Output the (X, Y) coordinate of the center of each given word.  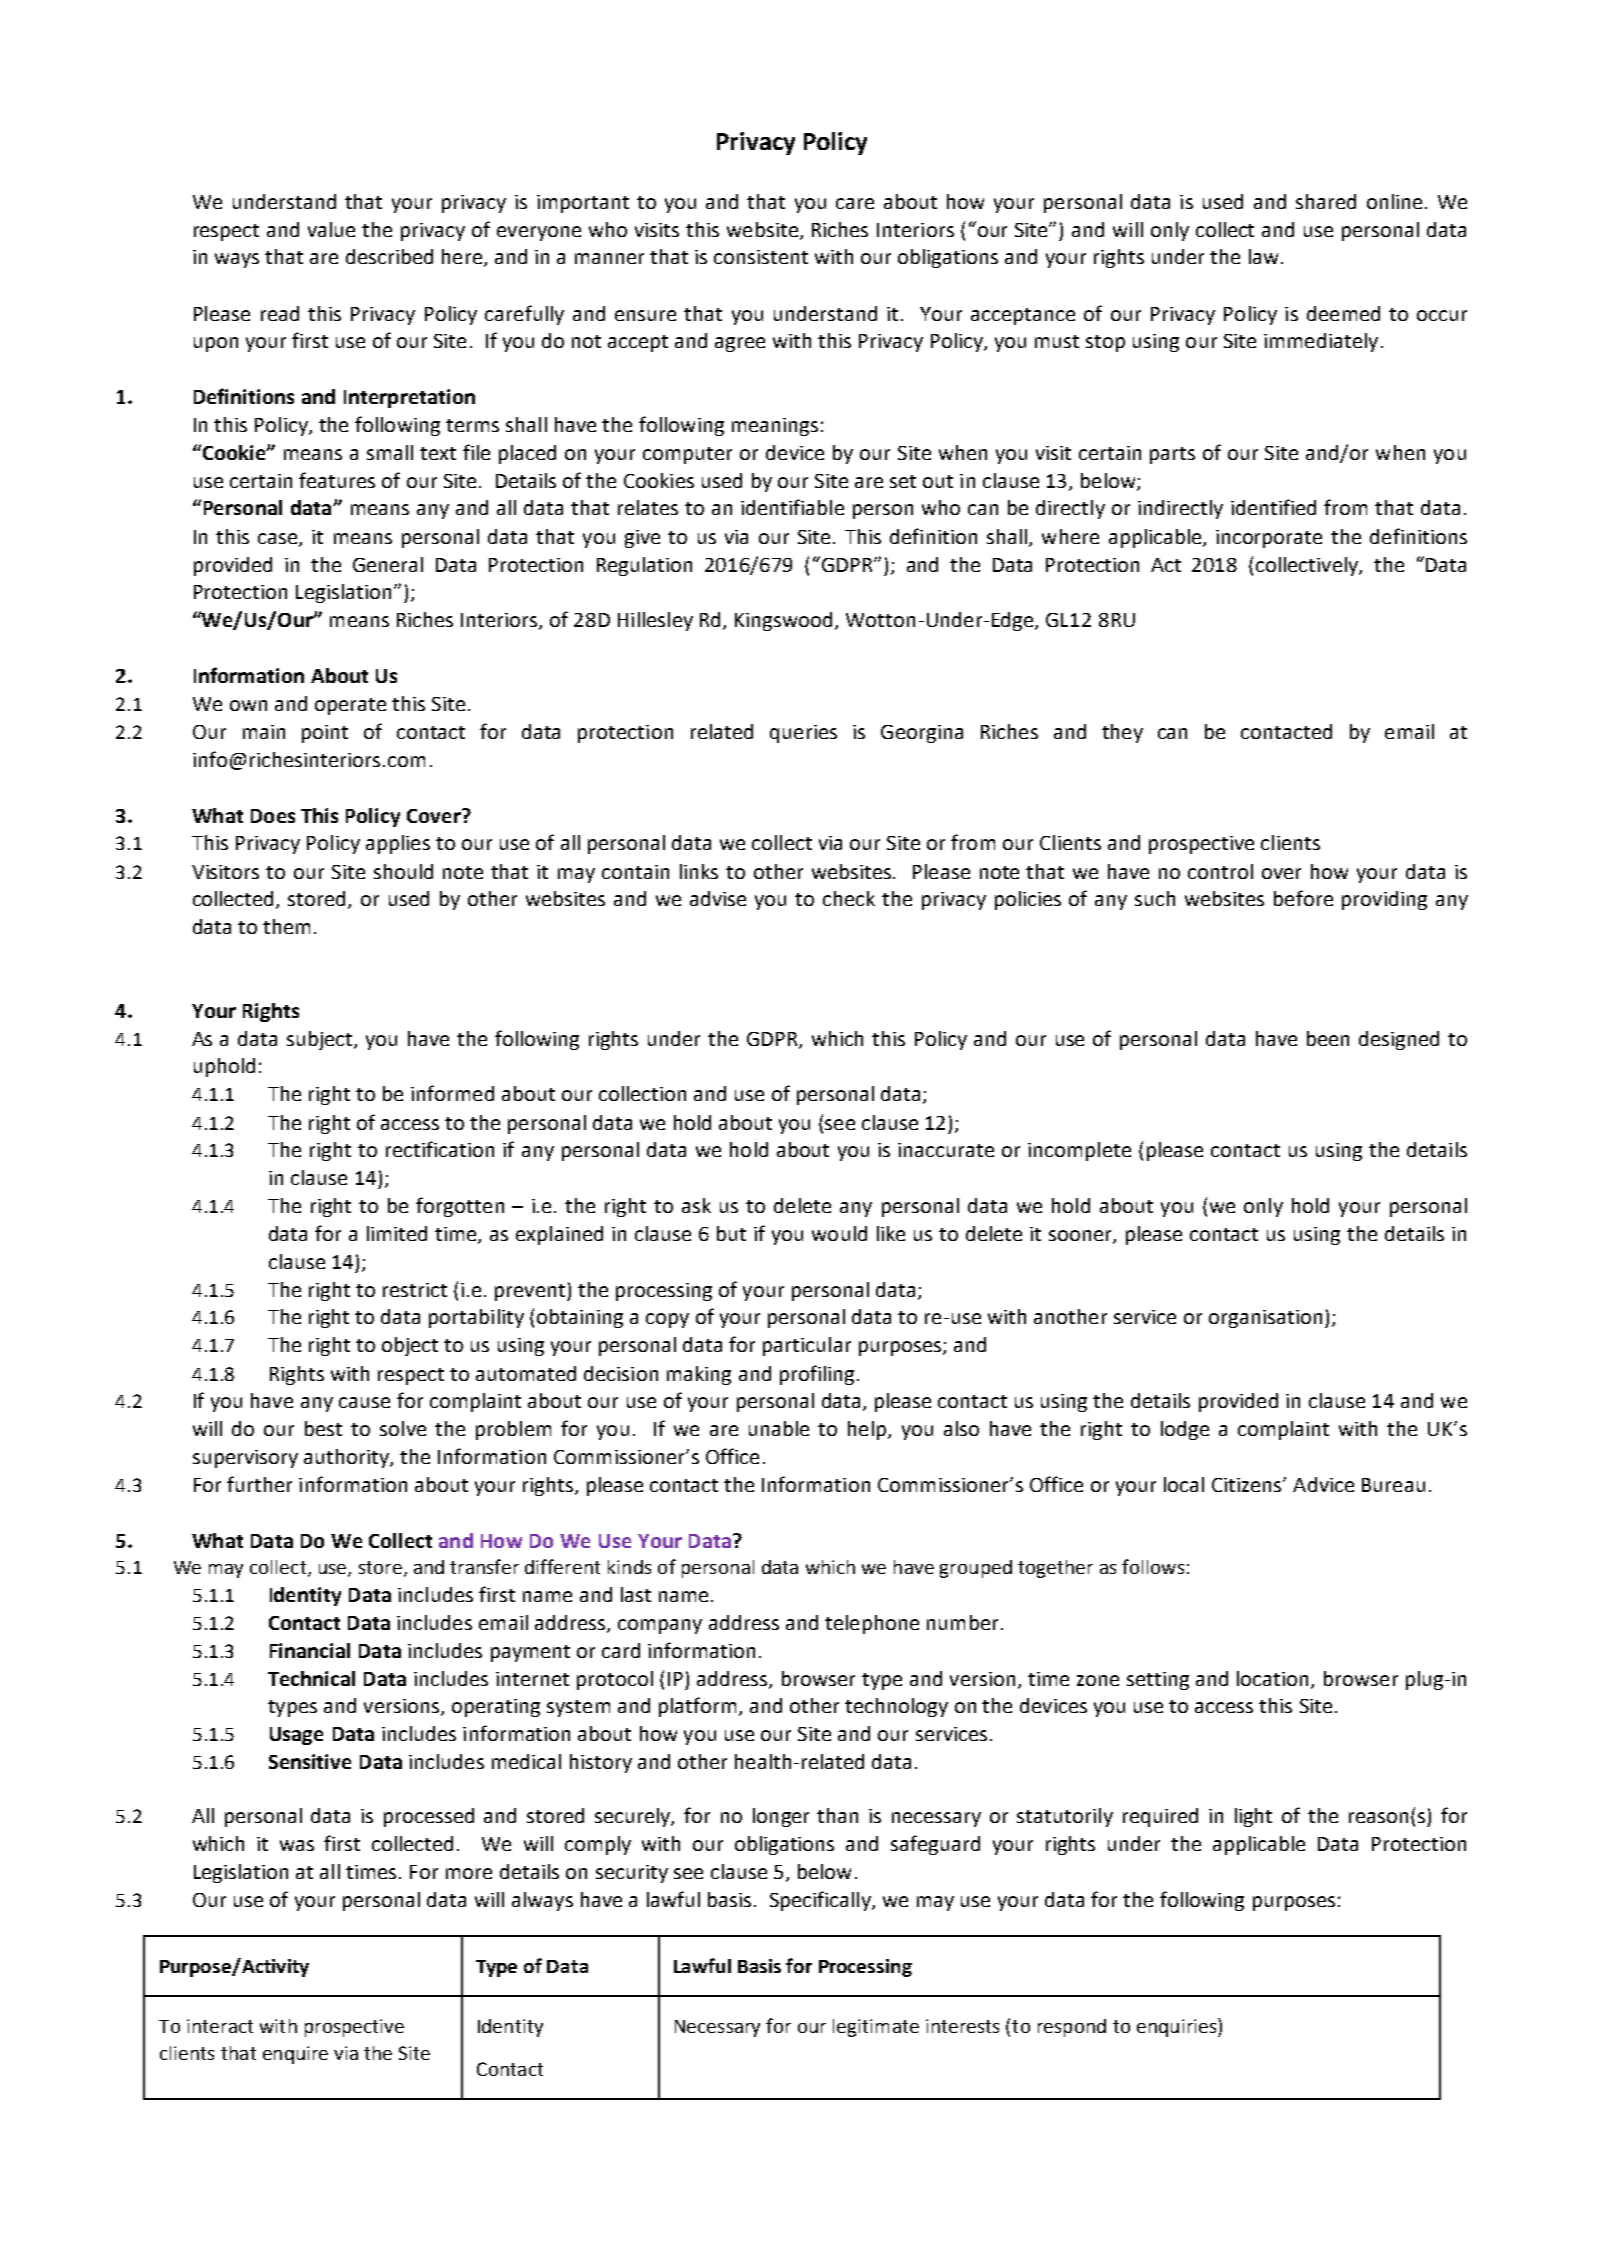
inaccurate (946, 1150)
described (389, 256)
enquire (295, 2055)
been (1328, 1038)
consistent (761, 257)
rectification (440, 1149)
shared (1326, 201)
